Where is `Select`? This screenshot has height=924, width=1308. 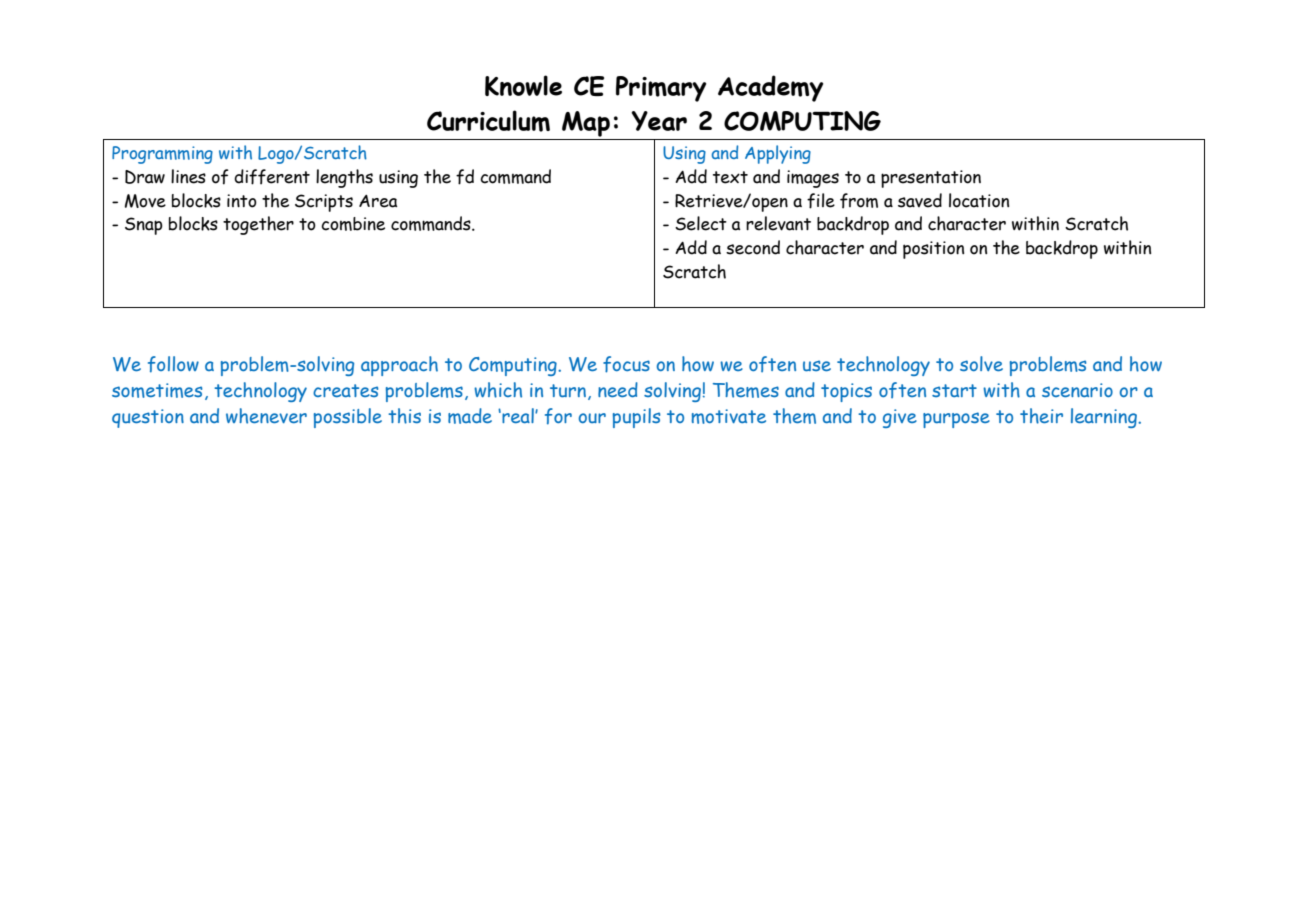
Select is located at coordinates (701, 223).
